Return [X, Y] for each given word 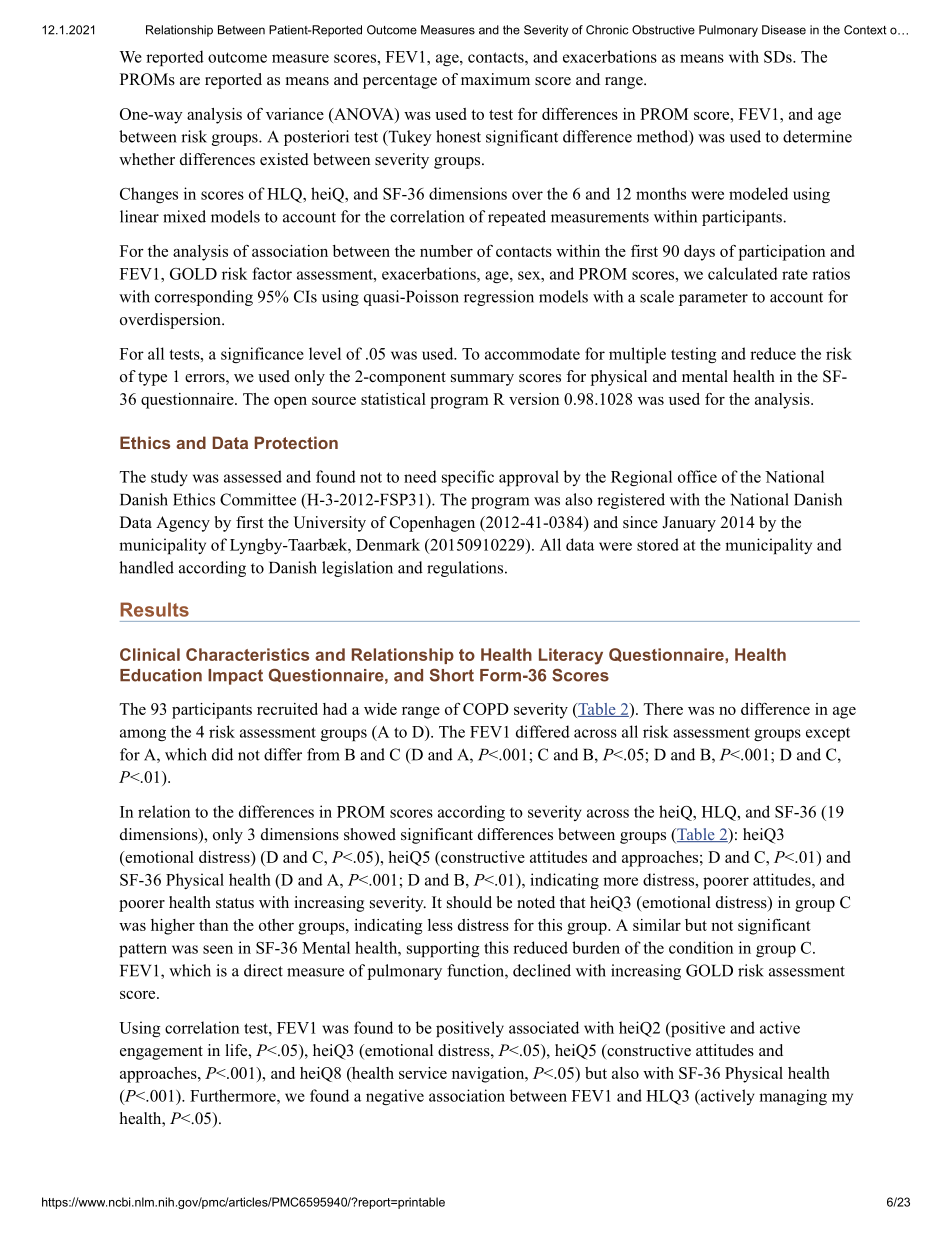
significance [262, 355]
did [222, 754]
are [190, 81]
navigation [489, 1075]
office [697, 476]
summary [482, 380]
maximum [495, 79]
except [828, 734]
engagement [161, 1053]
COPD [486, 709]
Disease [784, 30]
